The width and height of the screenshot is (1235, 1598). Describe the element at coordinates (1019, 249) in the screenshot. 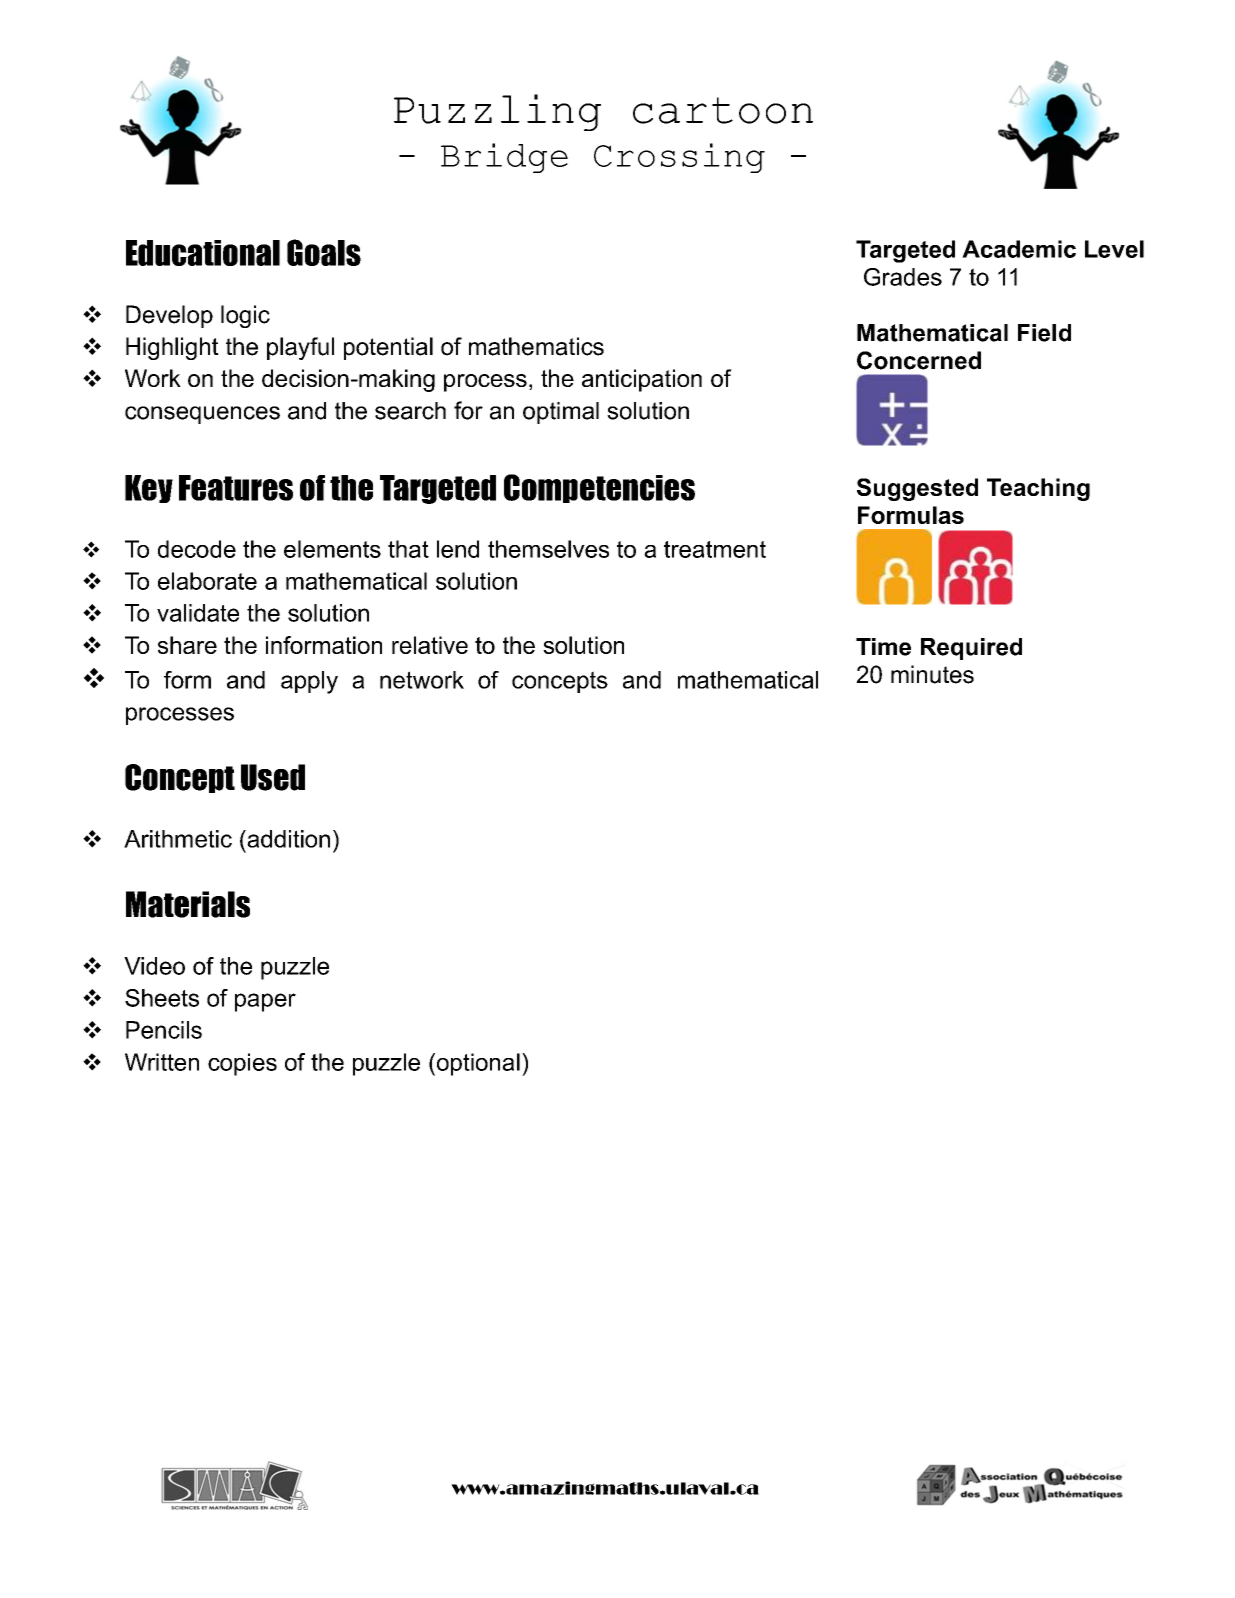

I see `Academic` at that location.
